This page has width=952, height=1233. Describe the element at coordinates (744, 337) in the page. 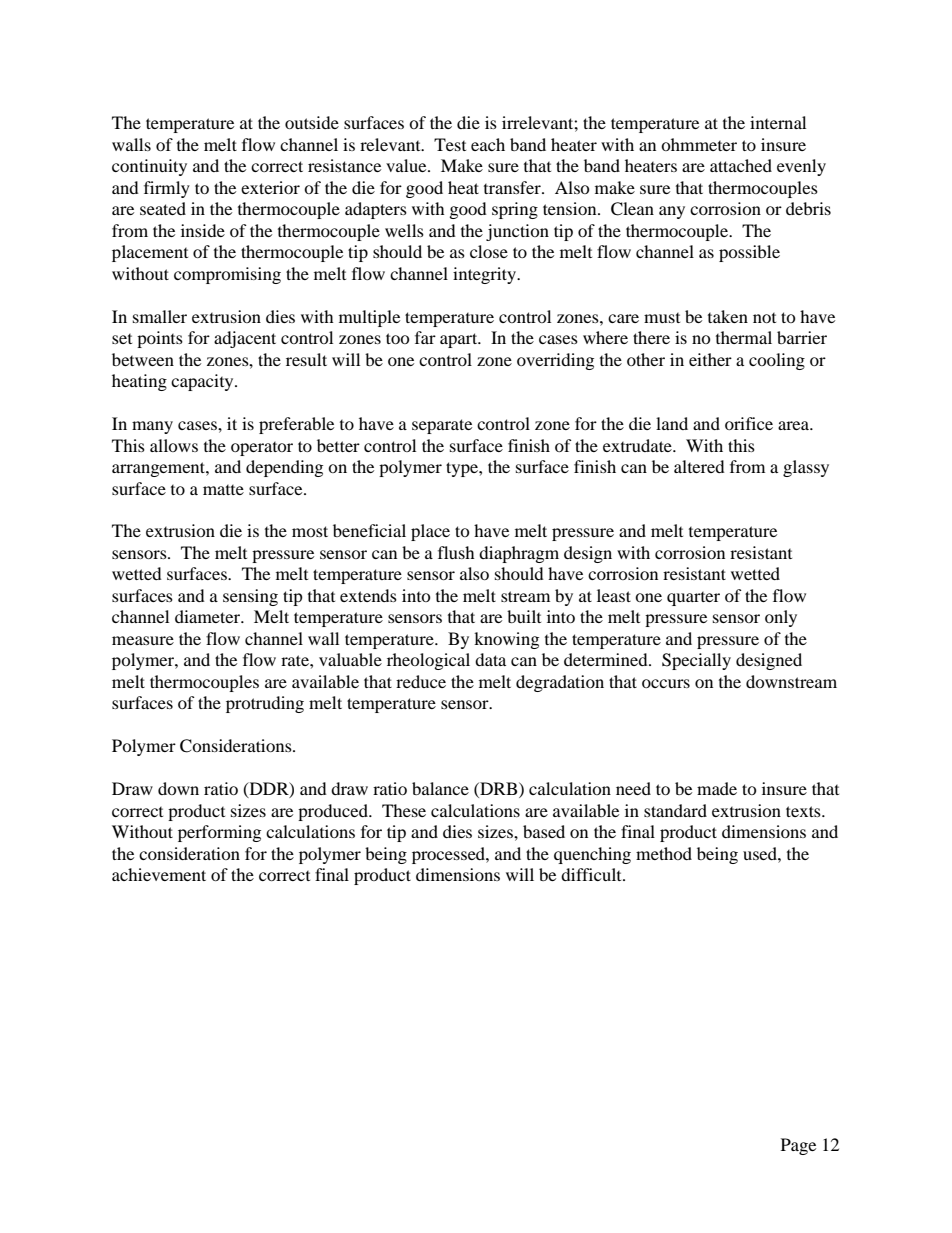

I see `thermal` at that location.
